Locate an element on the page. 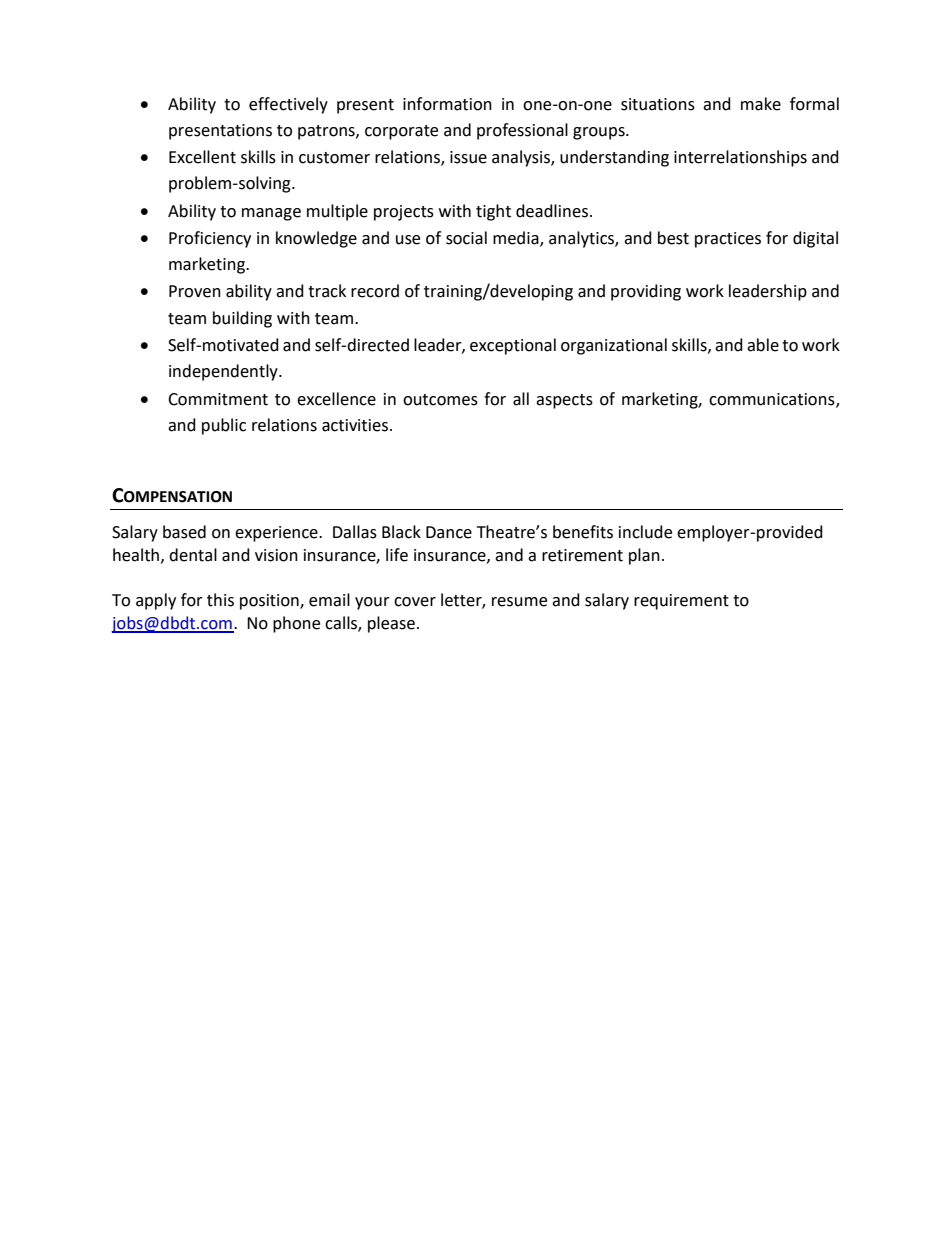 This document has height=1233, width=952. exceptional is located at coordinates (513, 346).
